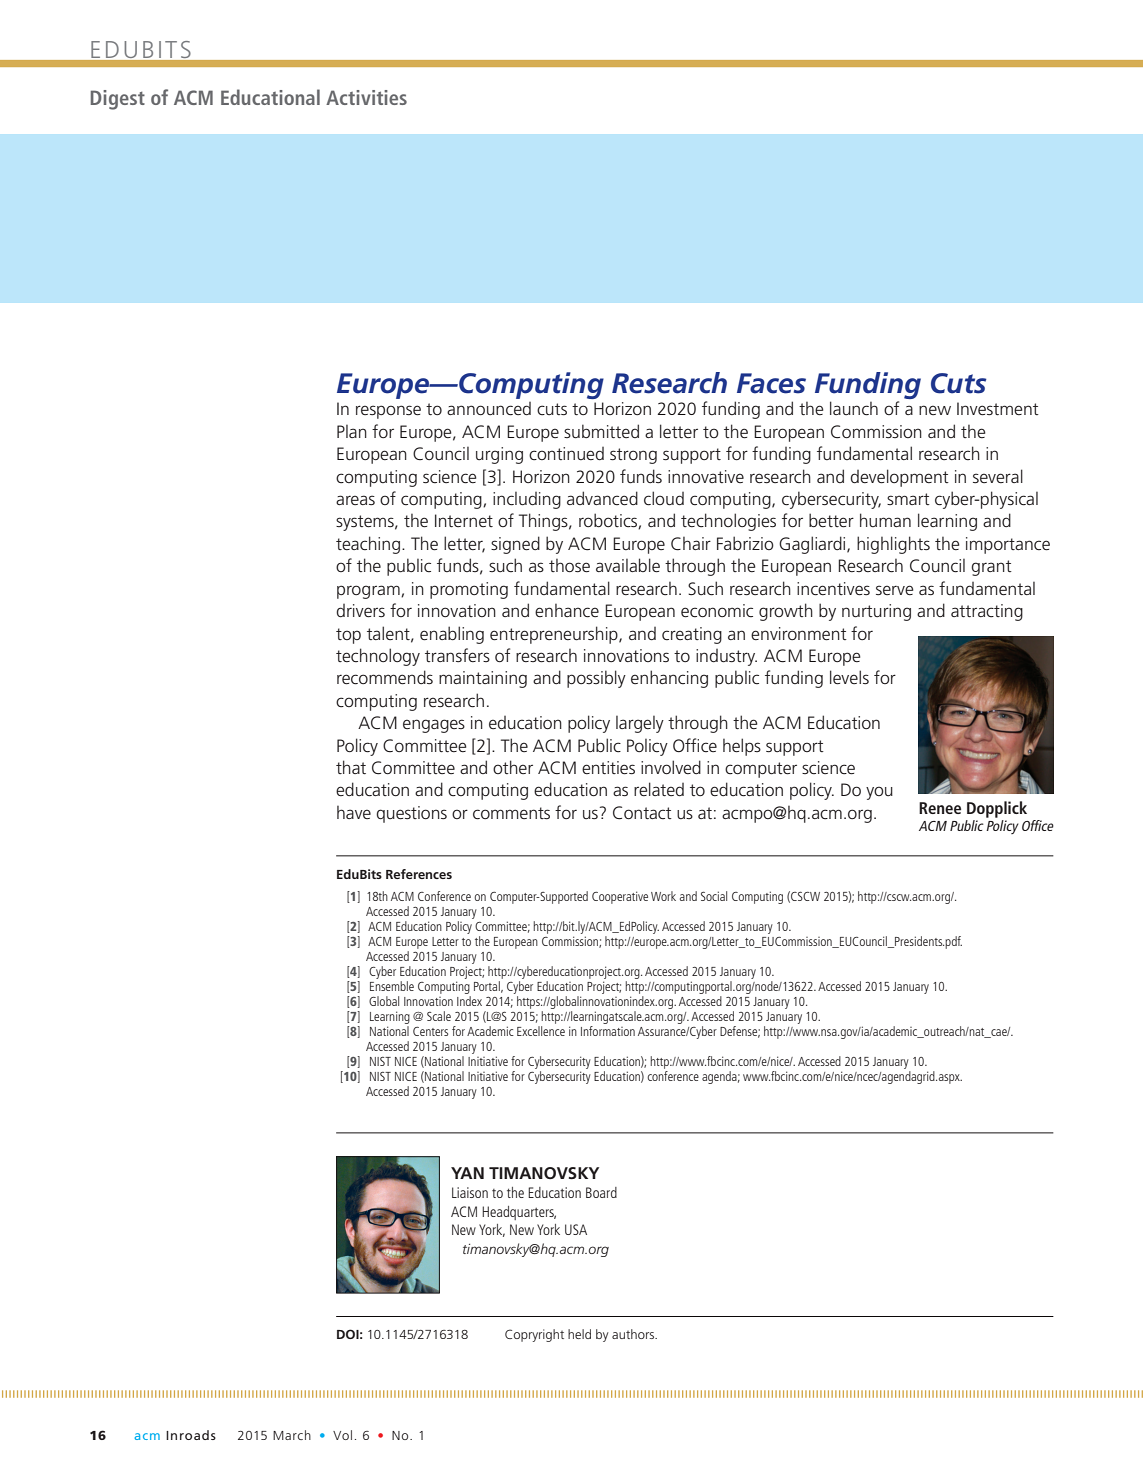 The height and width of the image is (1480, 1143). Describe the element at coordinates (634, 1334) in the image. I see `authors` at that location.
